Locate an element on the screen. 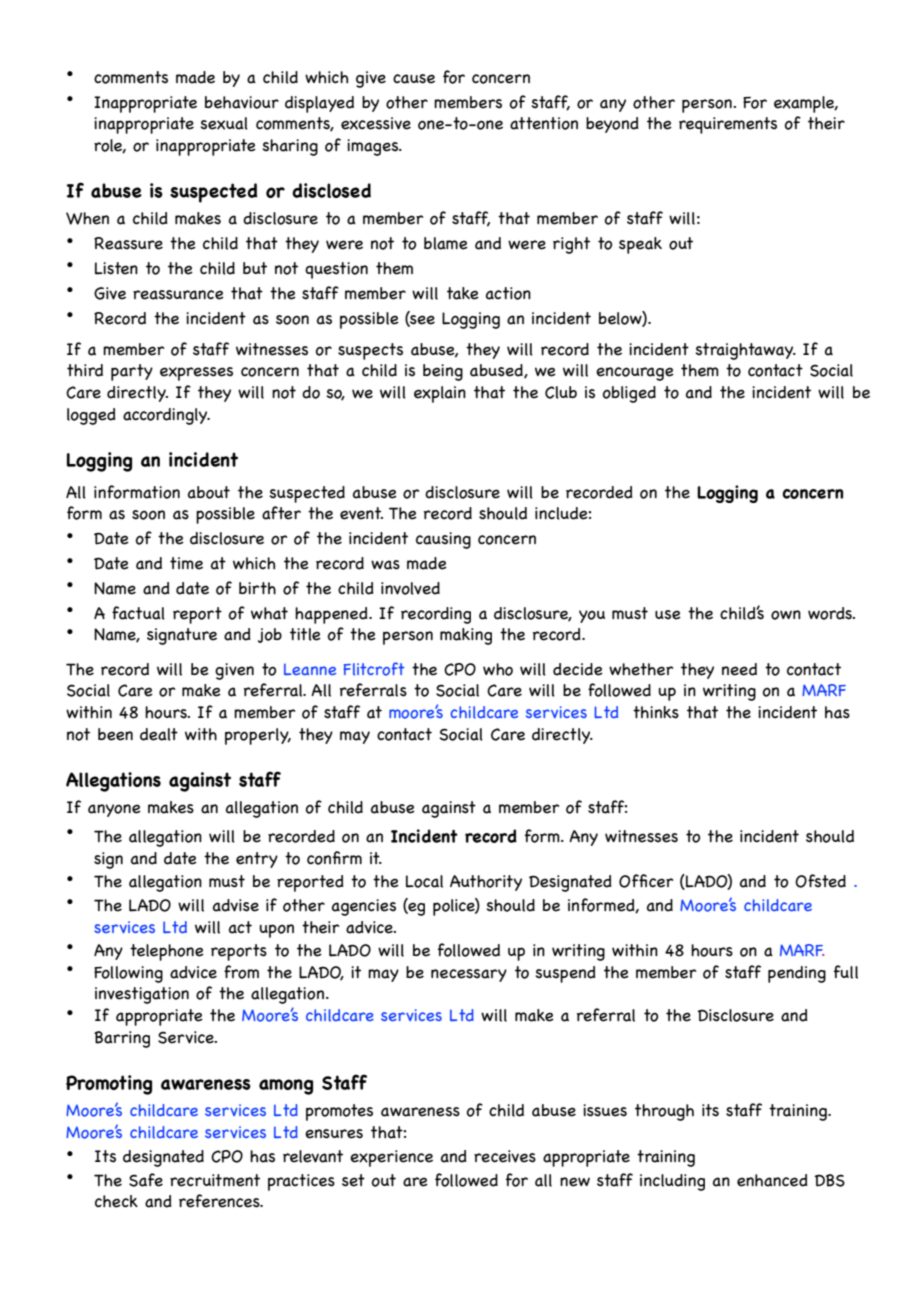 The width and height of the screenshot is (924, 1308). straightaway is located at coordinates (745, 351).
